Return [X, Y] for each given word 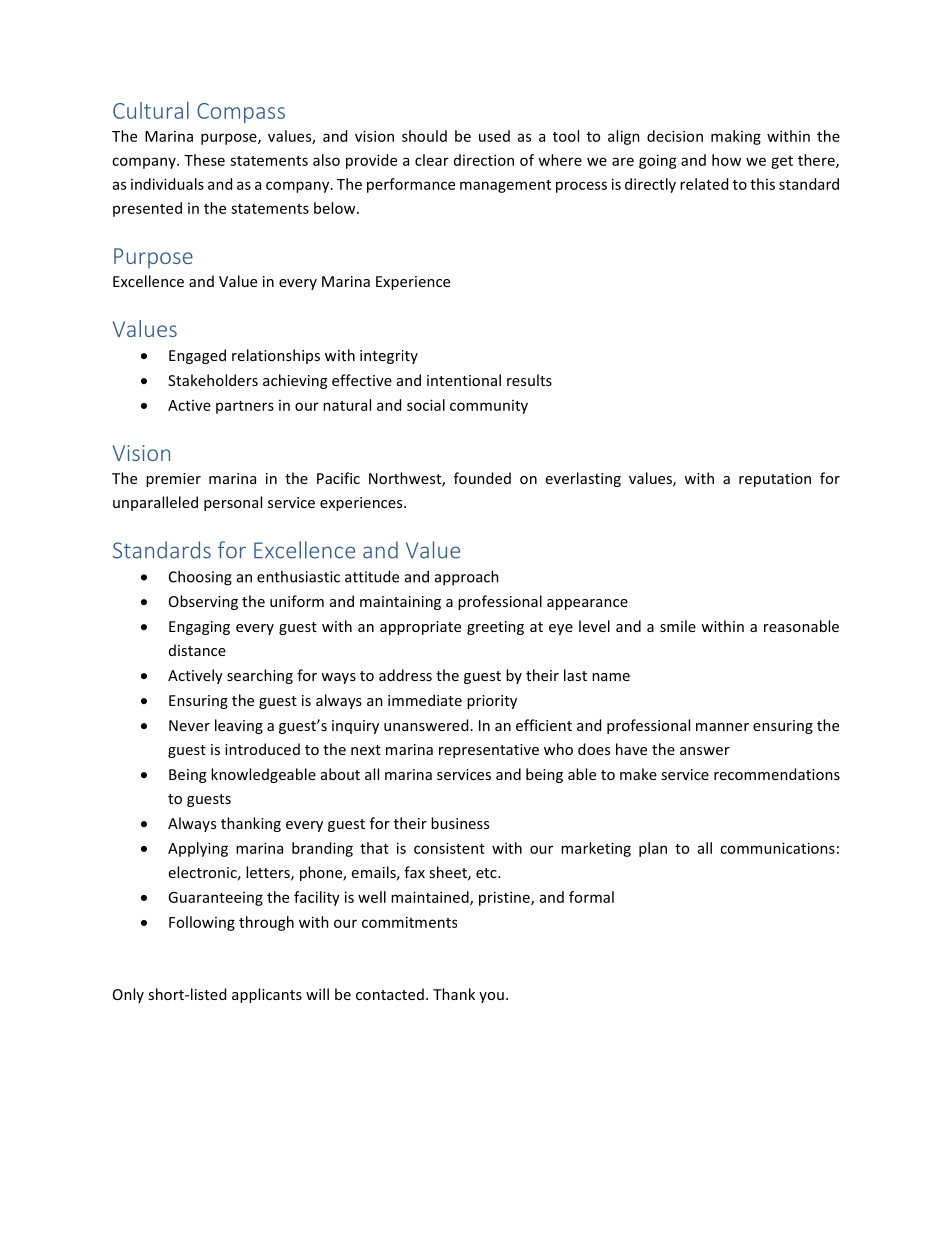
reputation [775, 480]
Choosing [200, 578]
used [494, 136]
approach [467, 578]
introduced [262, 749]
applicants [267, 995]
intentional [464, 380]
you [491, 997]
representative [489, 751]
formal [591, 897]
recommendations [777, 774]
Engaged [197, 356]
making [736, 137]
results [529, 380]
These [204, 160]
